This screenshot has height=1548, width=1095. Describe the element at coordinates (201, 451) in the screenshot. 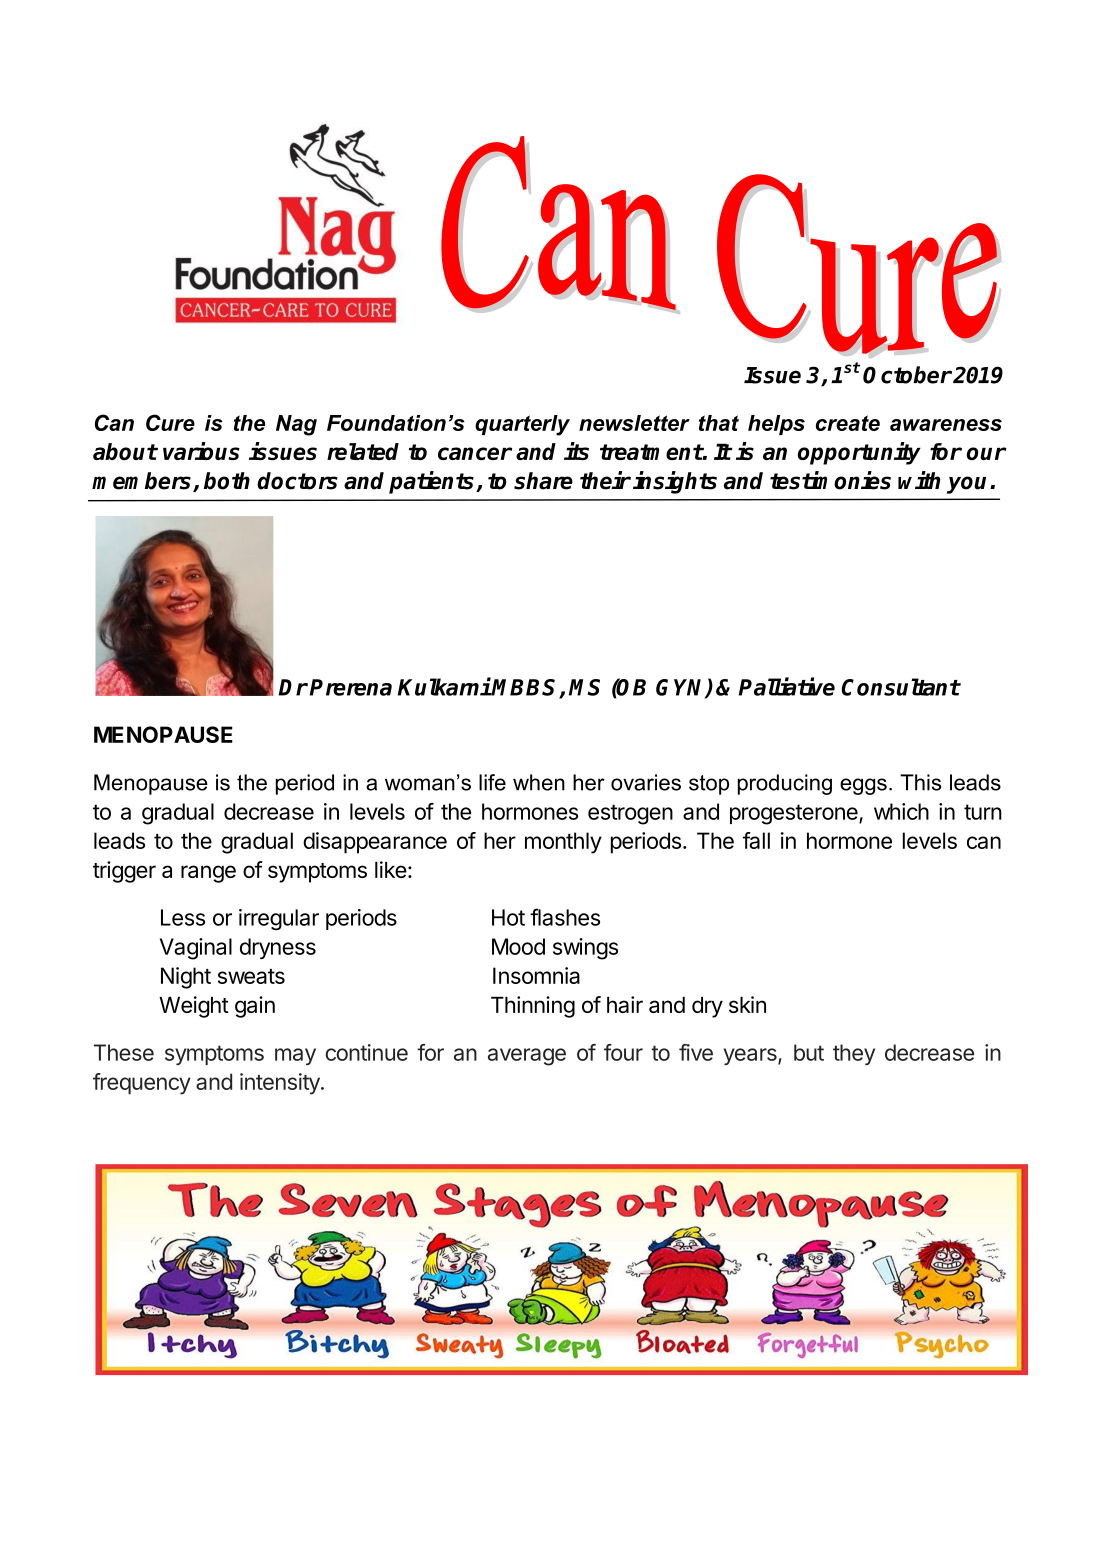

I see `various` at that location.
